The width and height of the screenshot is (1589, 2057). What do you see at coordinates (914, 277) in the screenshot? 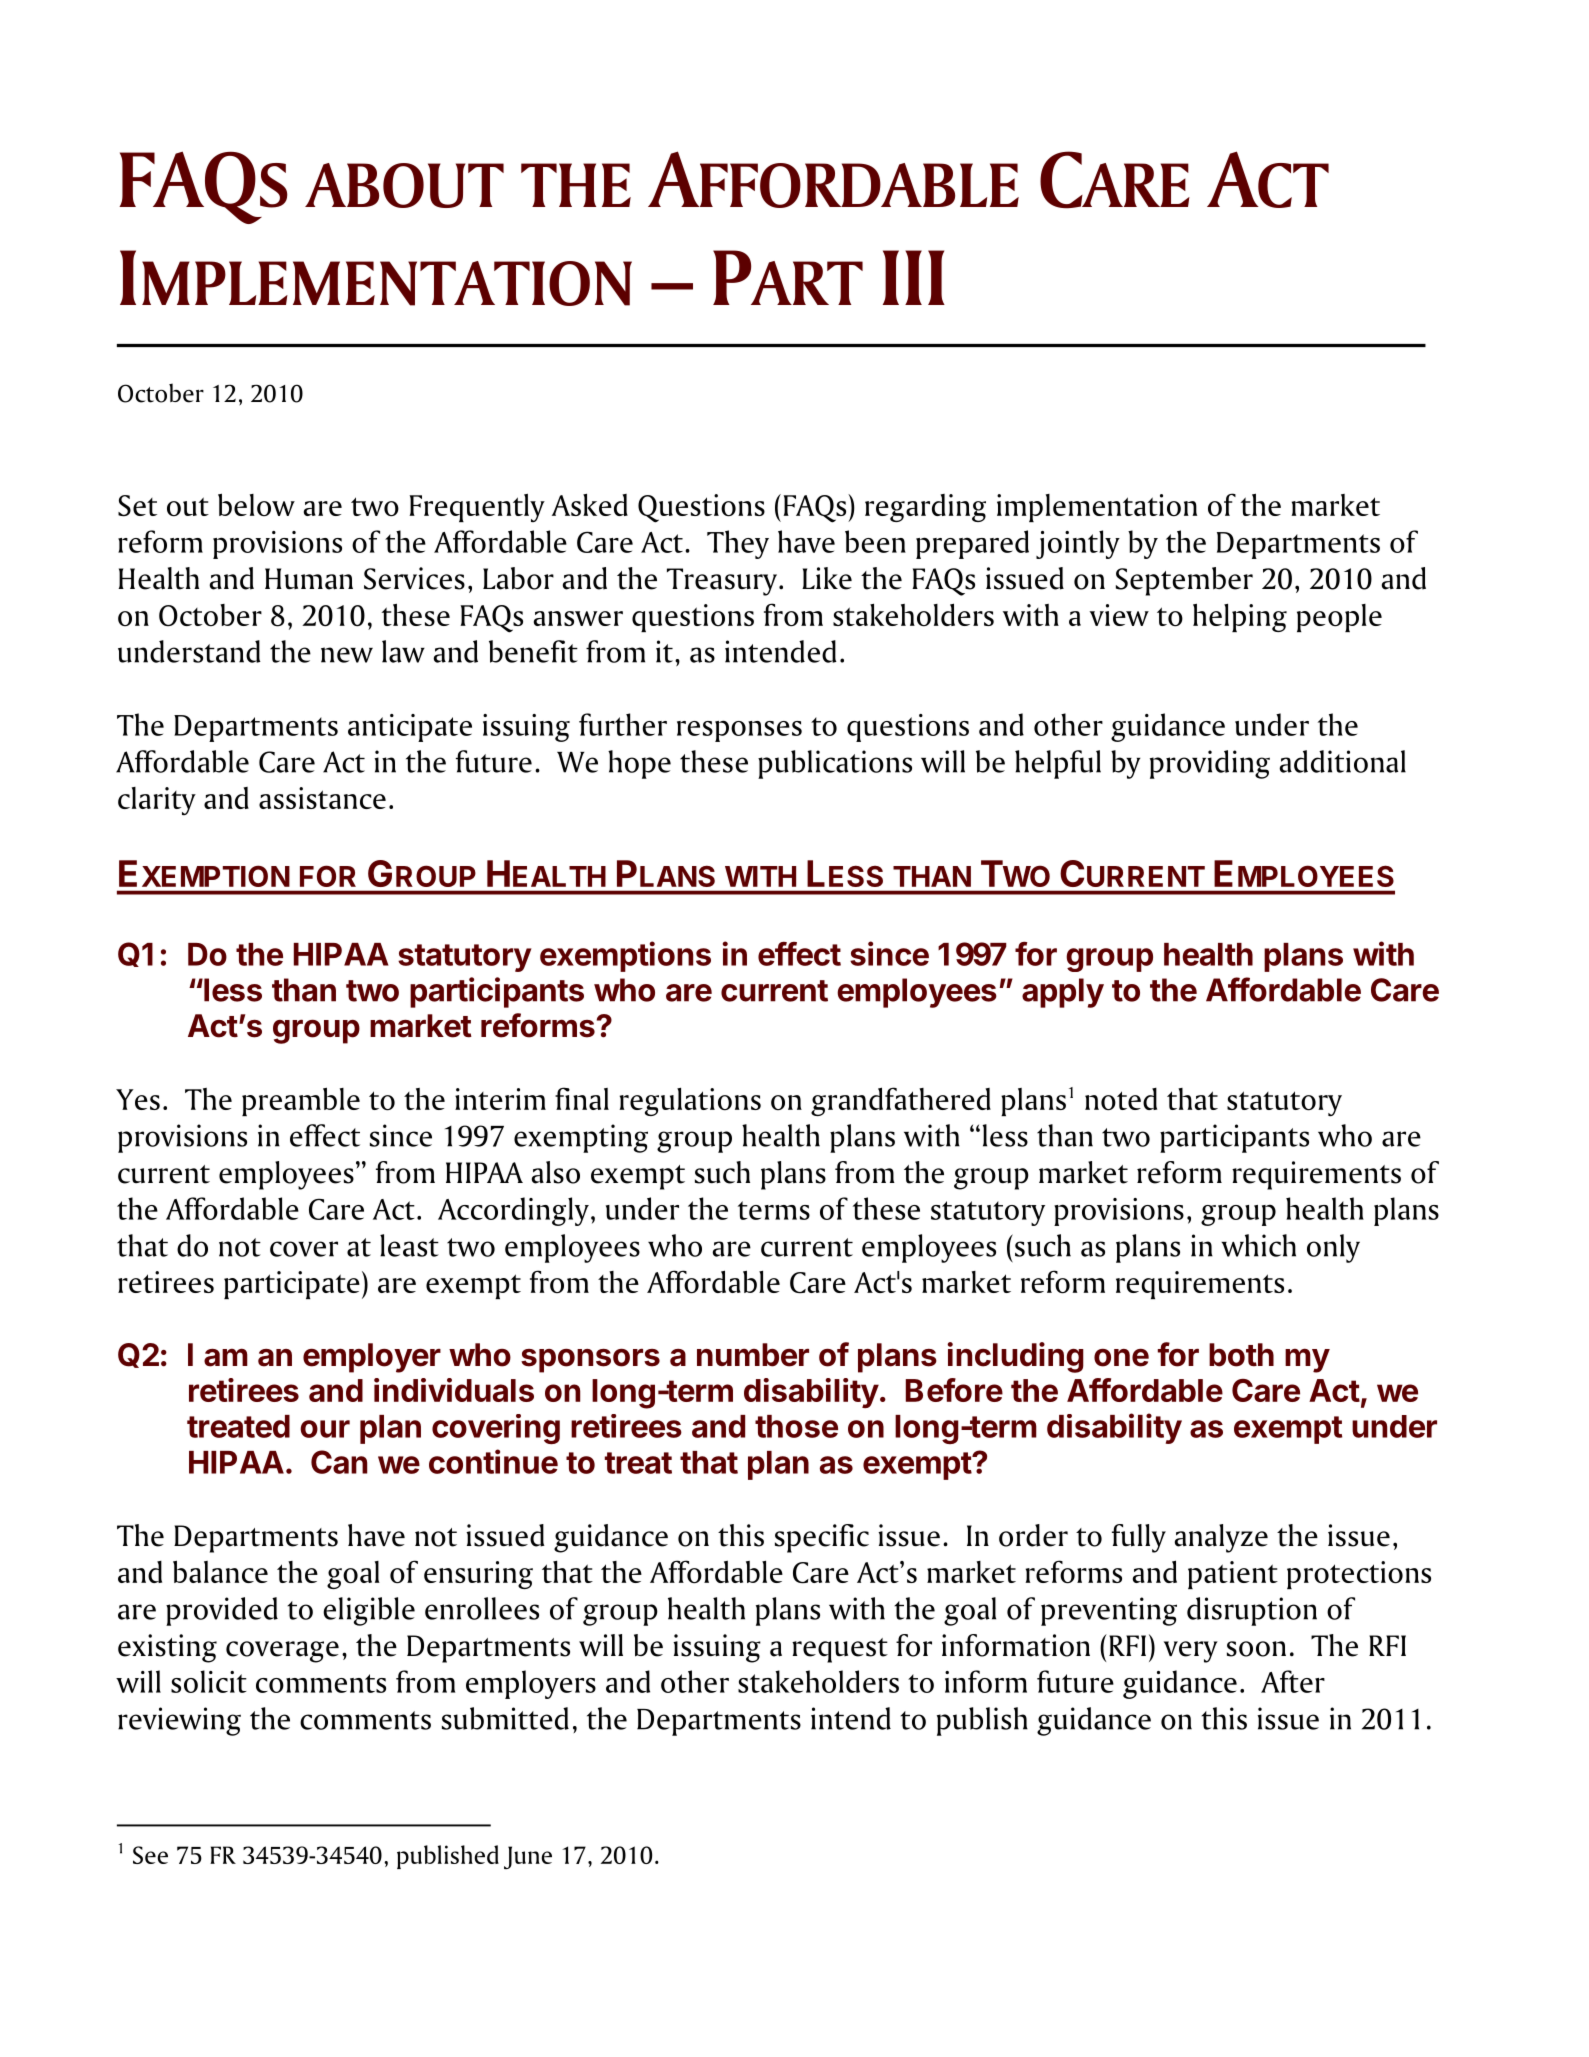
I see `III` at bounding box center [914, 277].
